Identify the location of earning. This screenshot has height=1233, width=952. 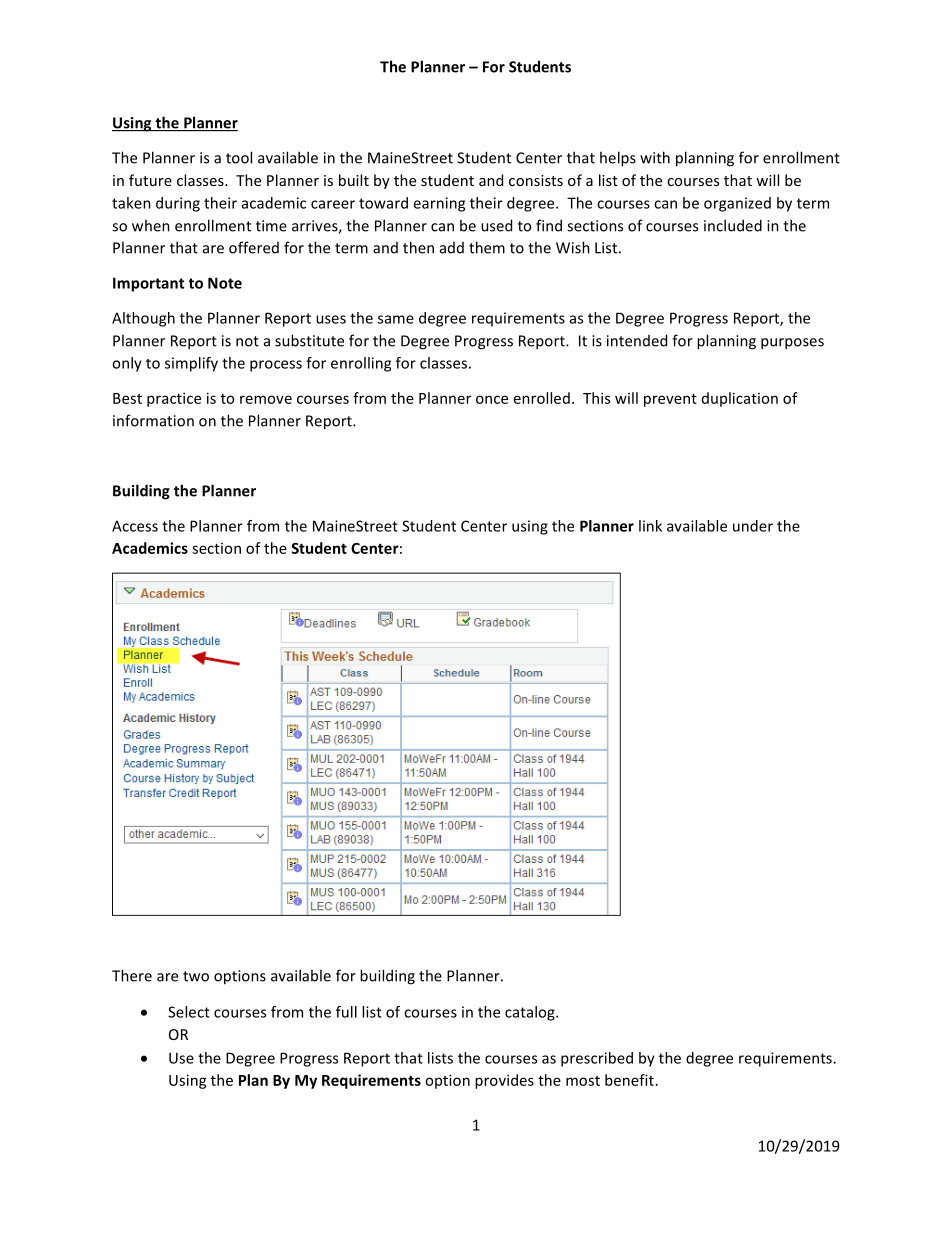
(439, 204).
